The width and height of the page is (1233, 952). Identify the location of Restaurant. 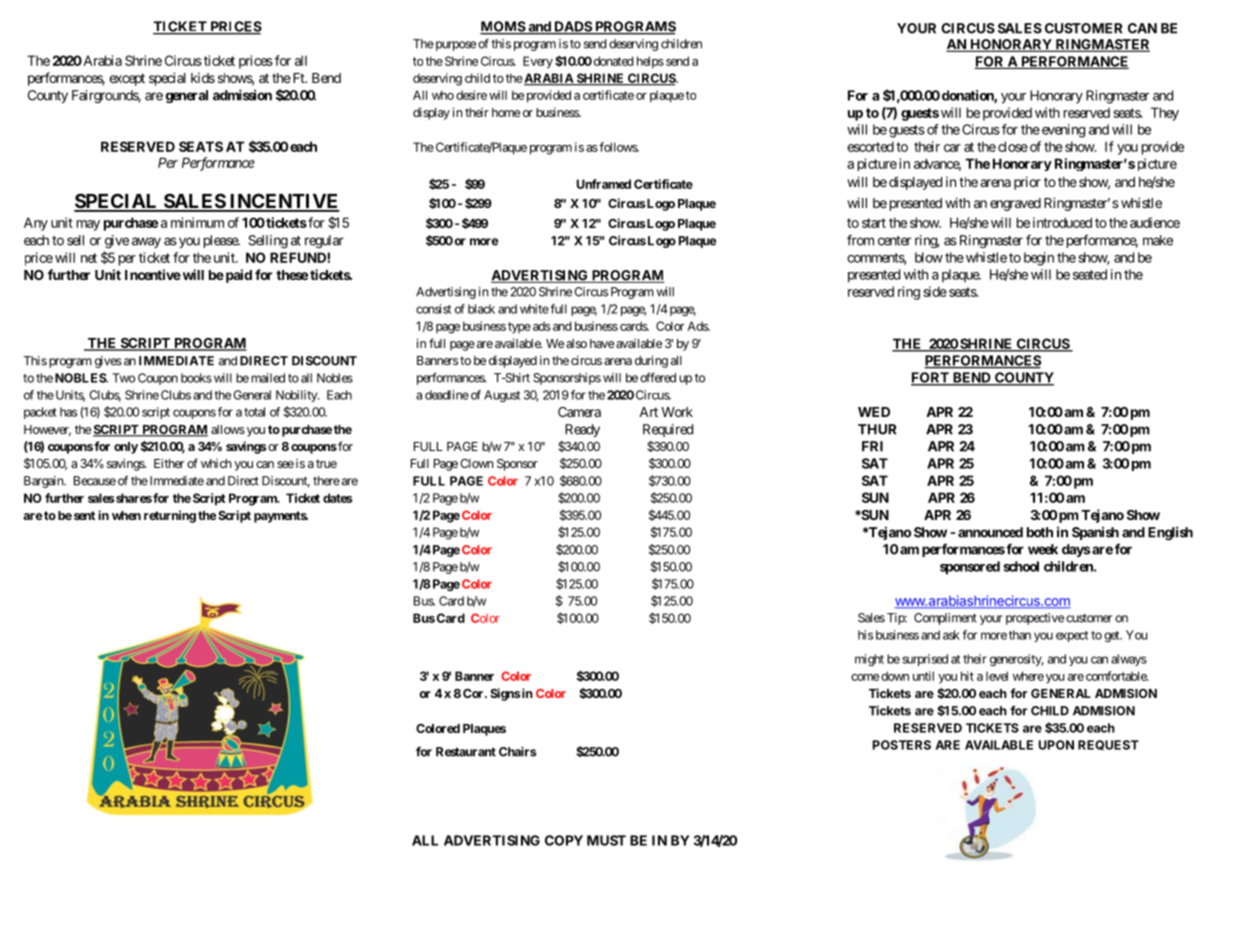
(466, 752).
